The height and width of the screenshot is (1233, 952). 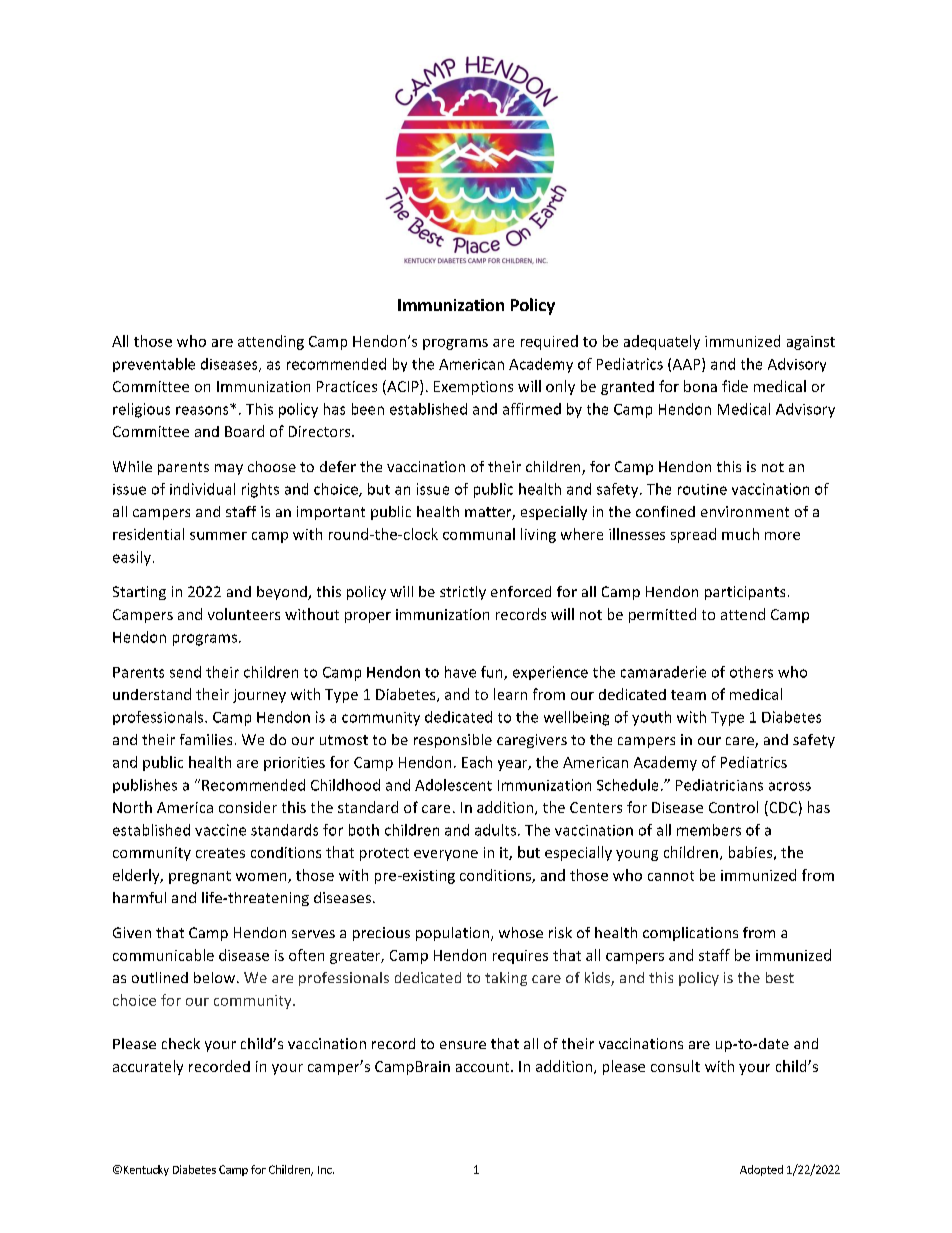 What do you see at coordinates (719, 785) in the screenshot?
I see `Pediatricians` at bounding box center [719, 785].
